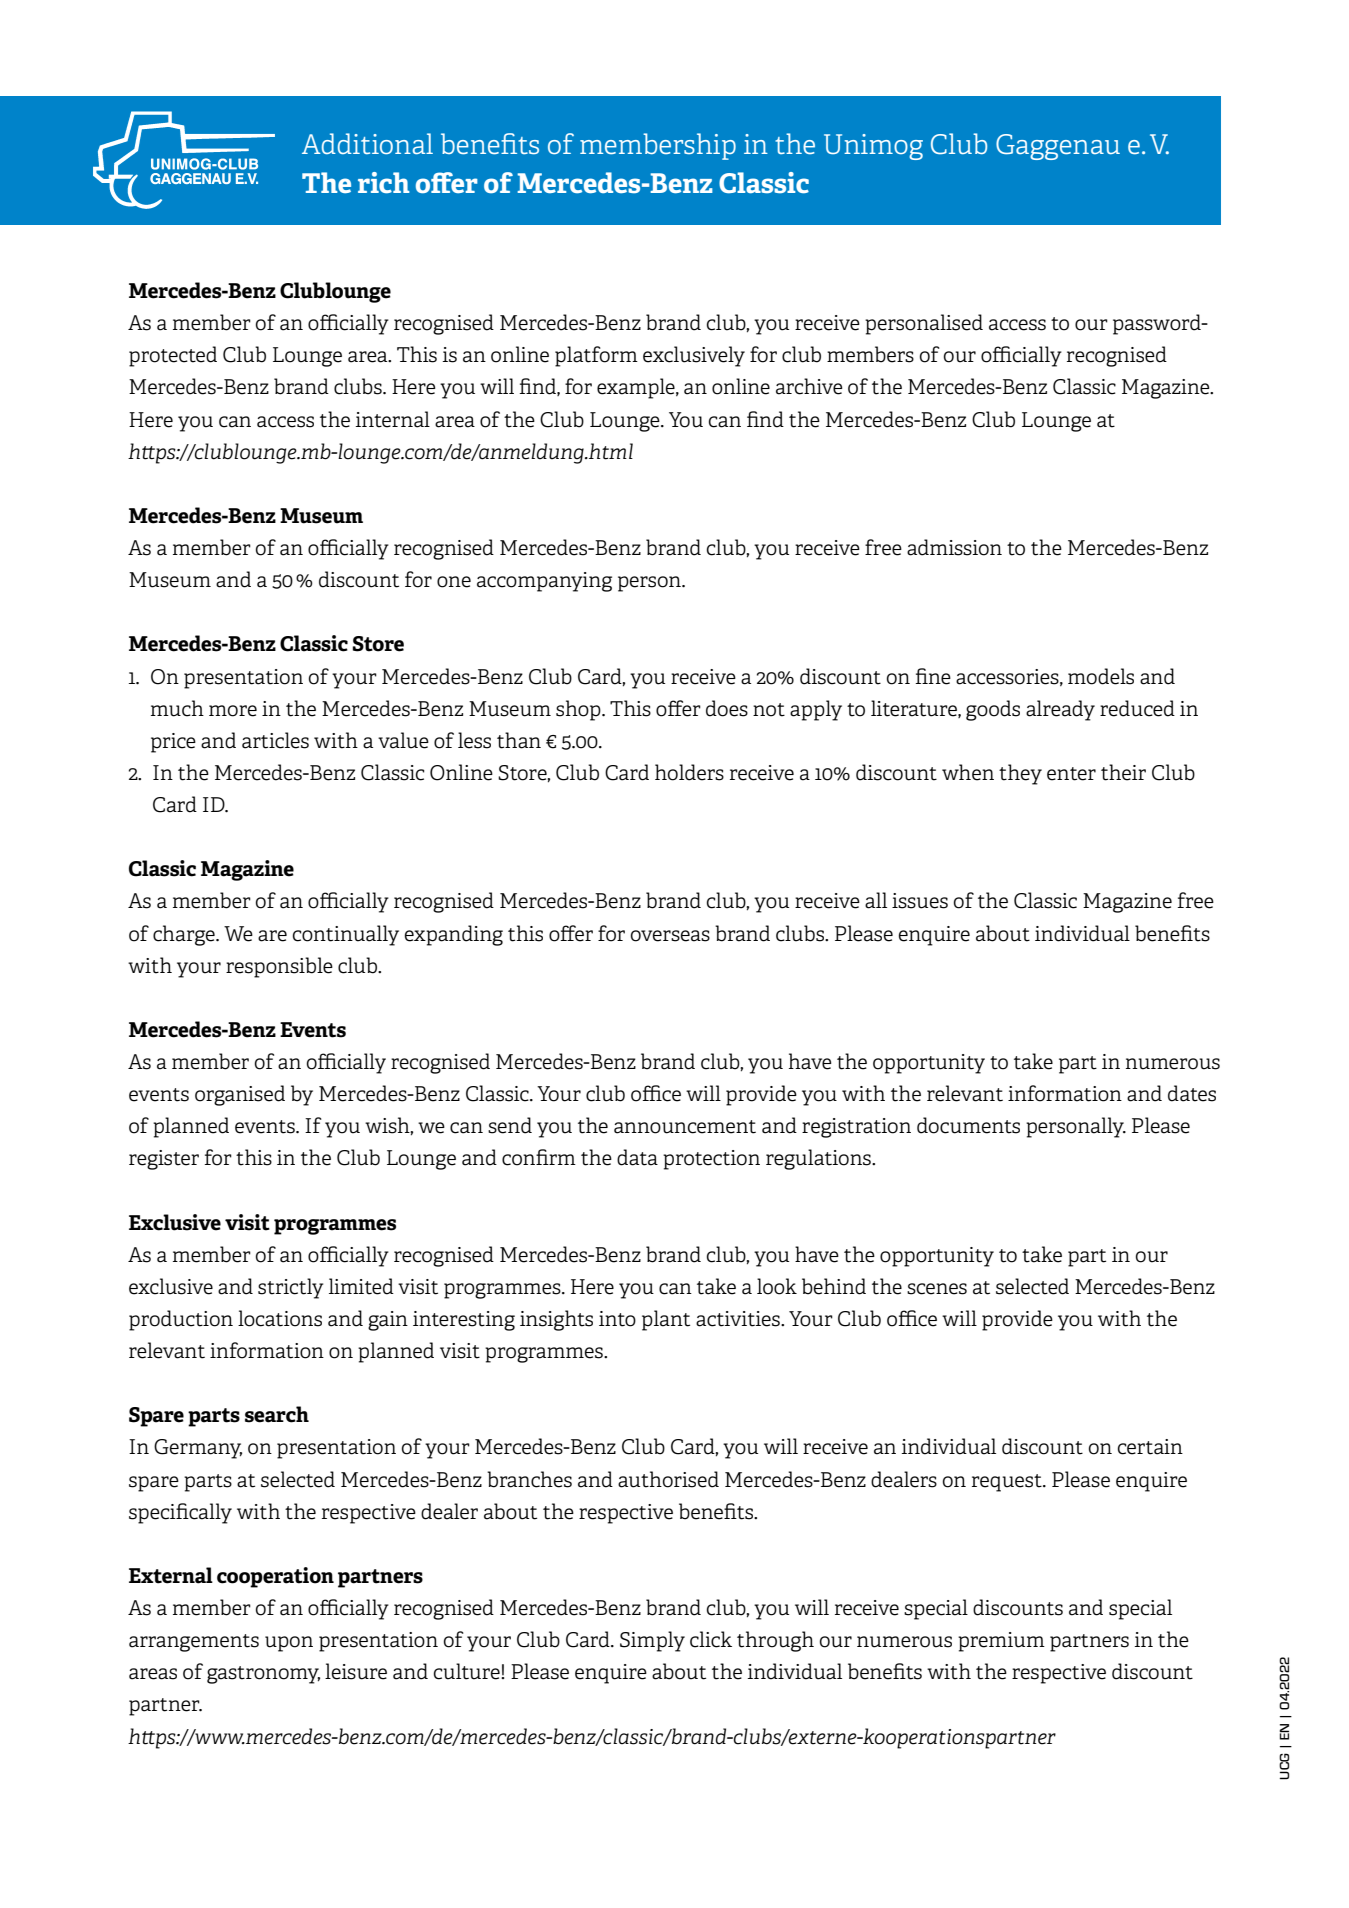  I want to click on upon, so click(289, 1644).
